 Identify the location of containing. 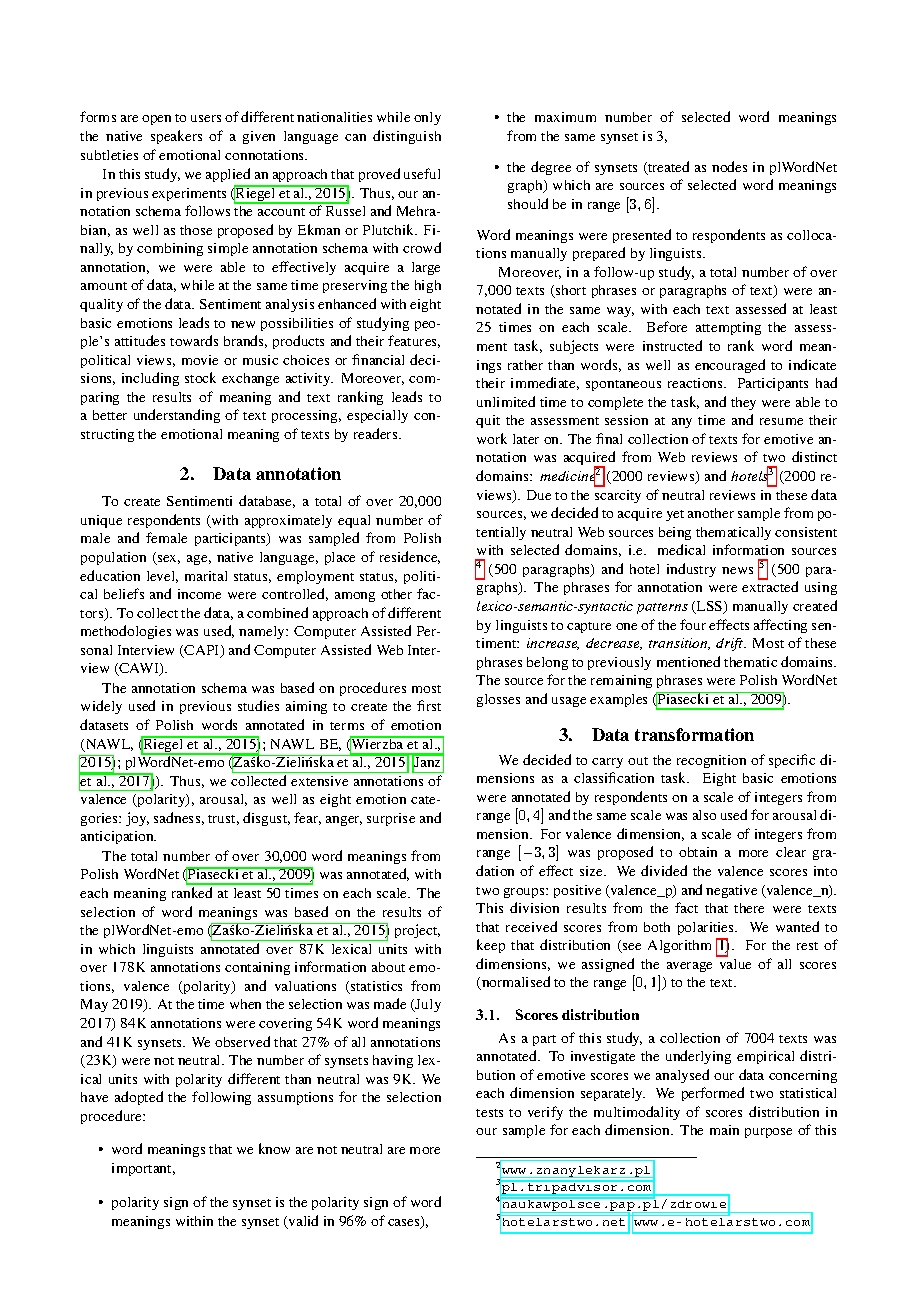
(257, 968).
